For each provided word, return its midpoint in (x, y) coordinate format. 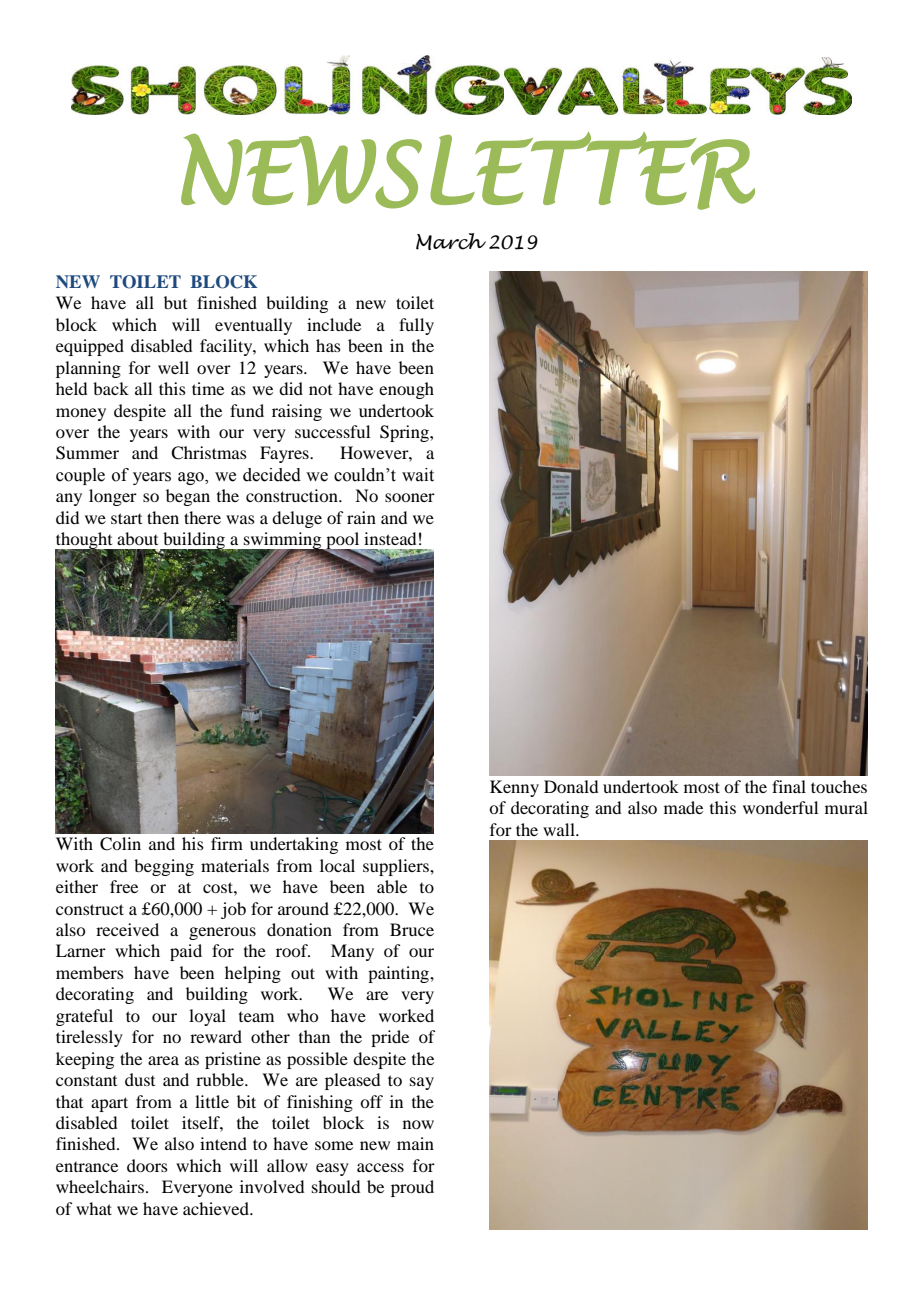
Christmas (209, 453)
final (789, 786)
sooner (410, 497)
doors (147, 1165)
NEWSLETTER (468, 171)
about (137, 538)
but (175, 302)
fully (416, 326)
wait (418, 475)
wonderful (780, 807)
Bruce (412, 929)
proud (412, 1188)
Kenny (514, 788)
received (127, 929)
